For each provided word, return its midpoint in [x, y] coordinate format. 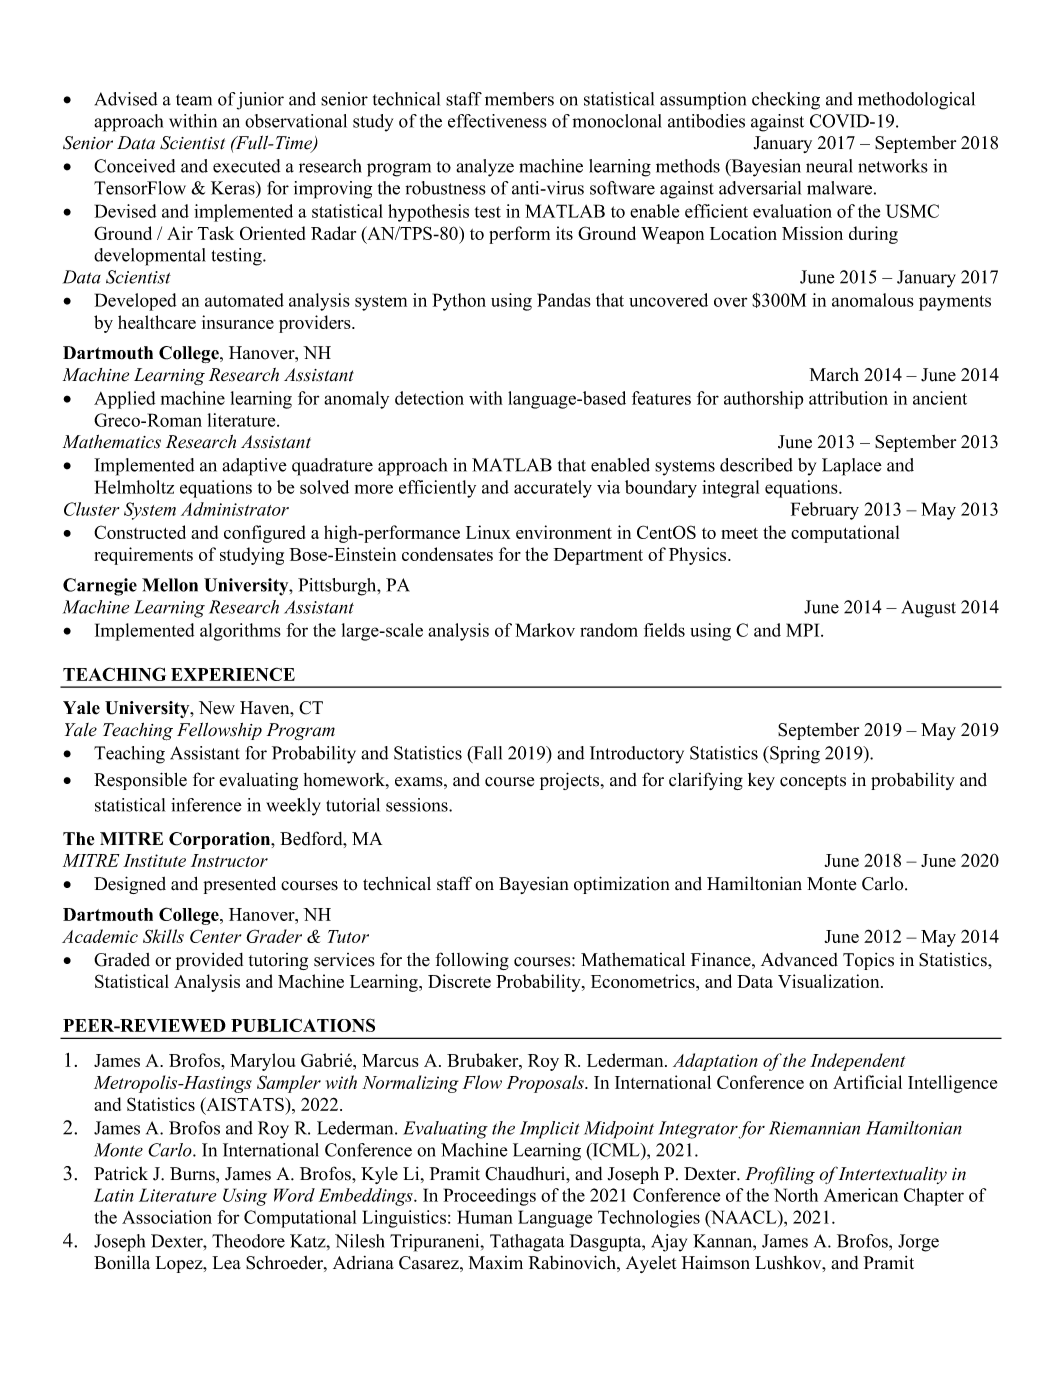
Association [167, 1217]
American [861, 1195]
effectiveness [497, 121]
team [194, 100]
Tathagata [527, 1243]
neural [829, 166]
